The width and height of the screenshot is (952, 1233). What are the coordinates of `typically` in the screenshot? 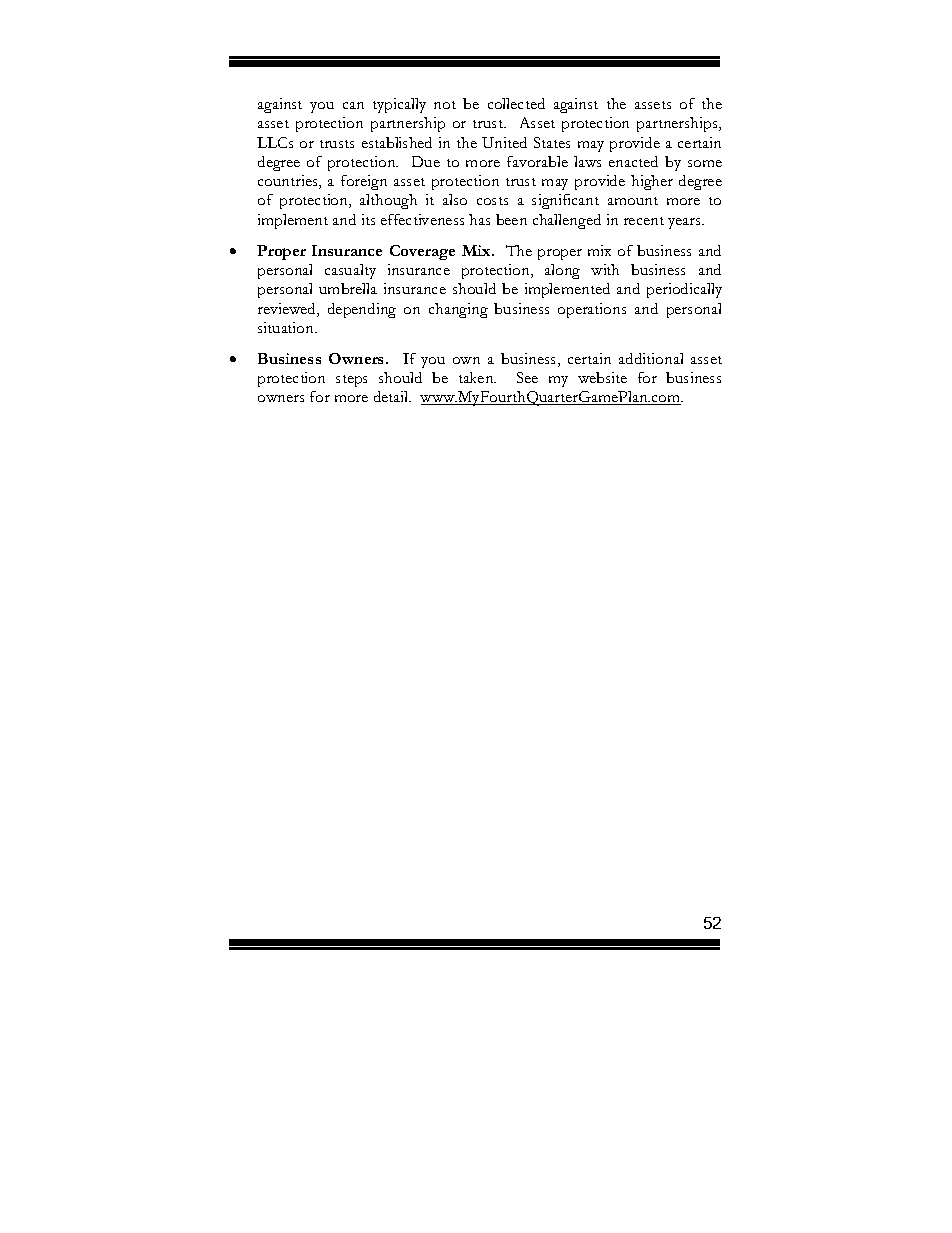 It's located at (399, 105).
